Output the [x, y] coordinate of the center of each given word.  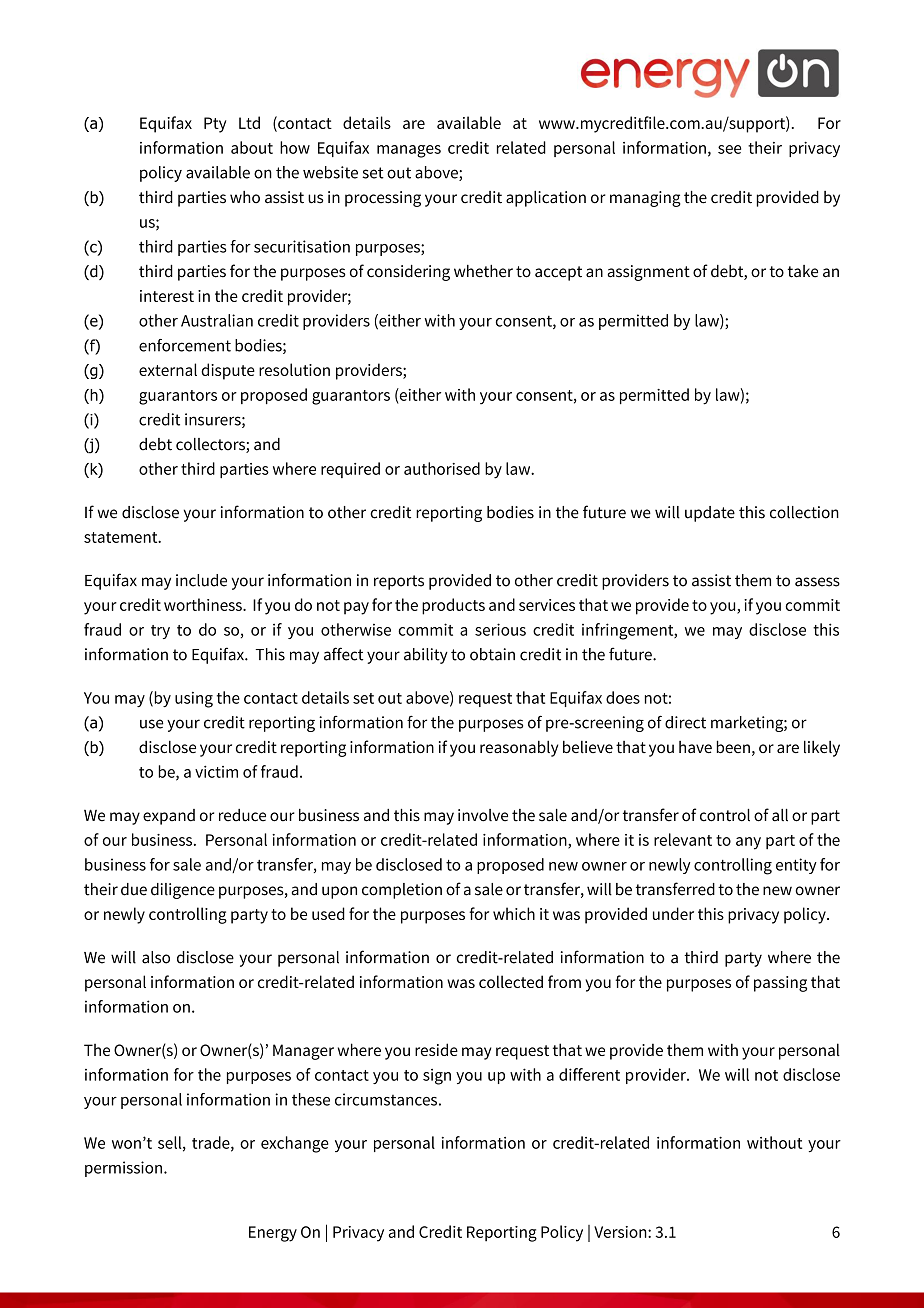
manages [409, 151]
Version [621, 1232]
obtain [492, 654]
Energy [273, 1234]
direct [685, 722]
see [729, 149]
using [194, 700]
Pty [215, 125]
